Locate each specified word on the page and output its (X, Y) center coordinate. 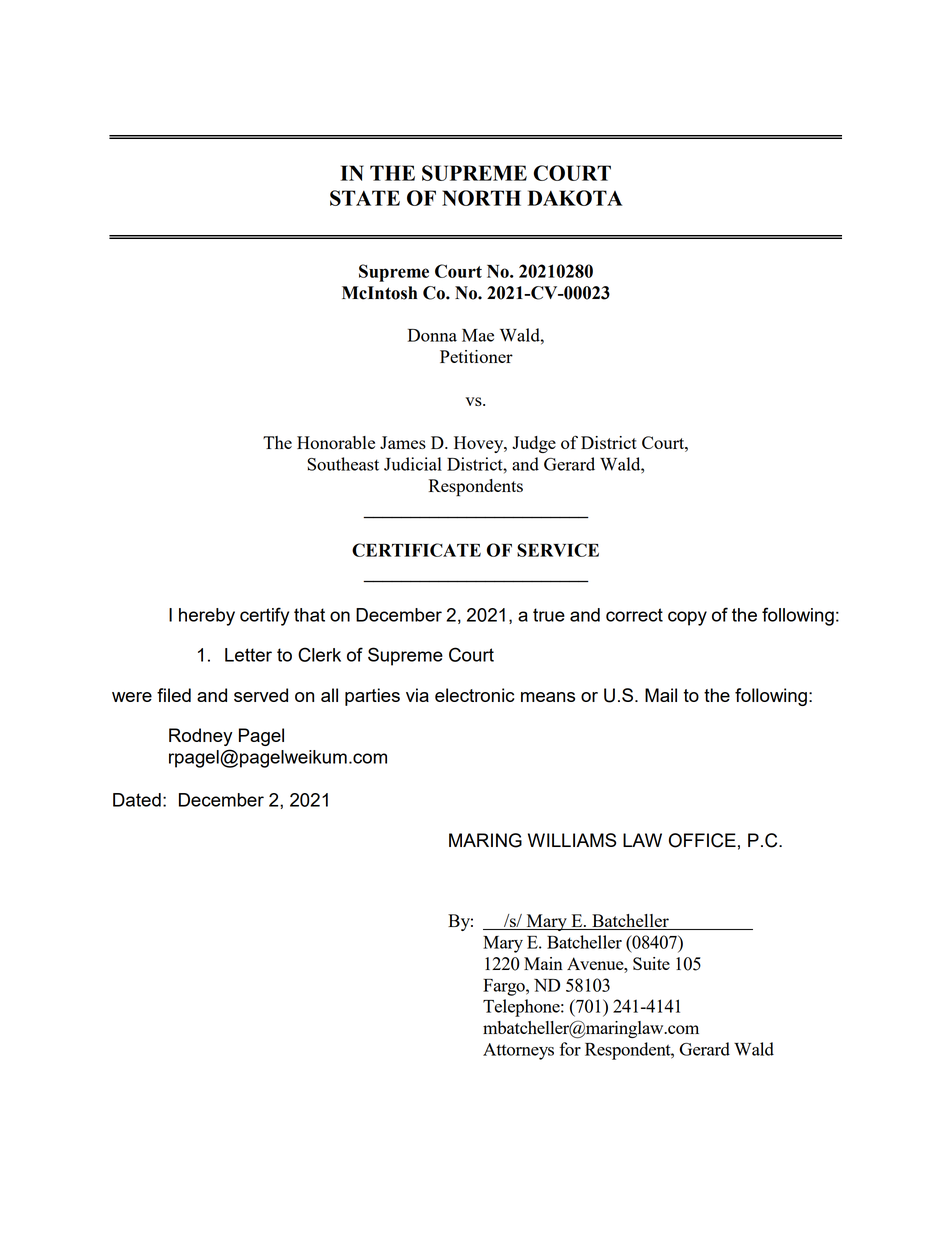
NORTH (481, 198)
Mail (661, 695)
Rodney (200, 737)
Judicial (413, 464)
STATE (365, 198)
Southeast (343, 464)
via (417, 695)
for (570, 1049)
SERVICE (558, 550)
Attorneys (518, 1051)
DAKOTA (575, 198)
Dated (137, 800)
